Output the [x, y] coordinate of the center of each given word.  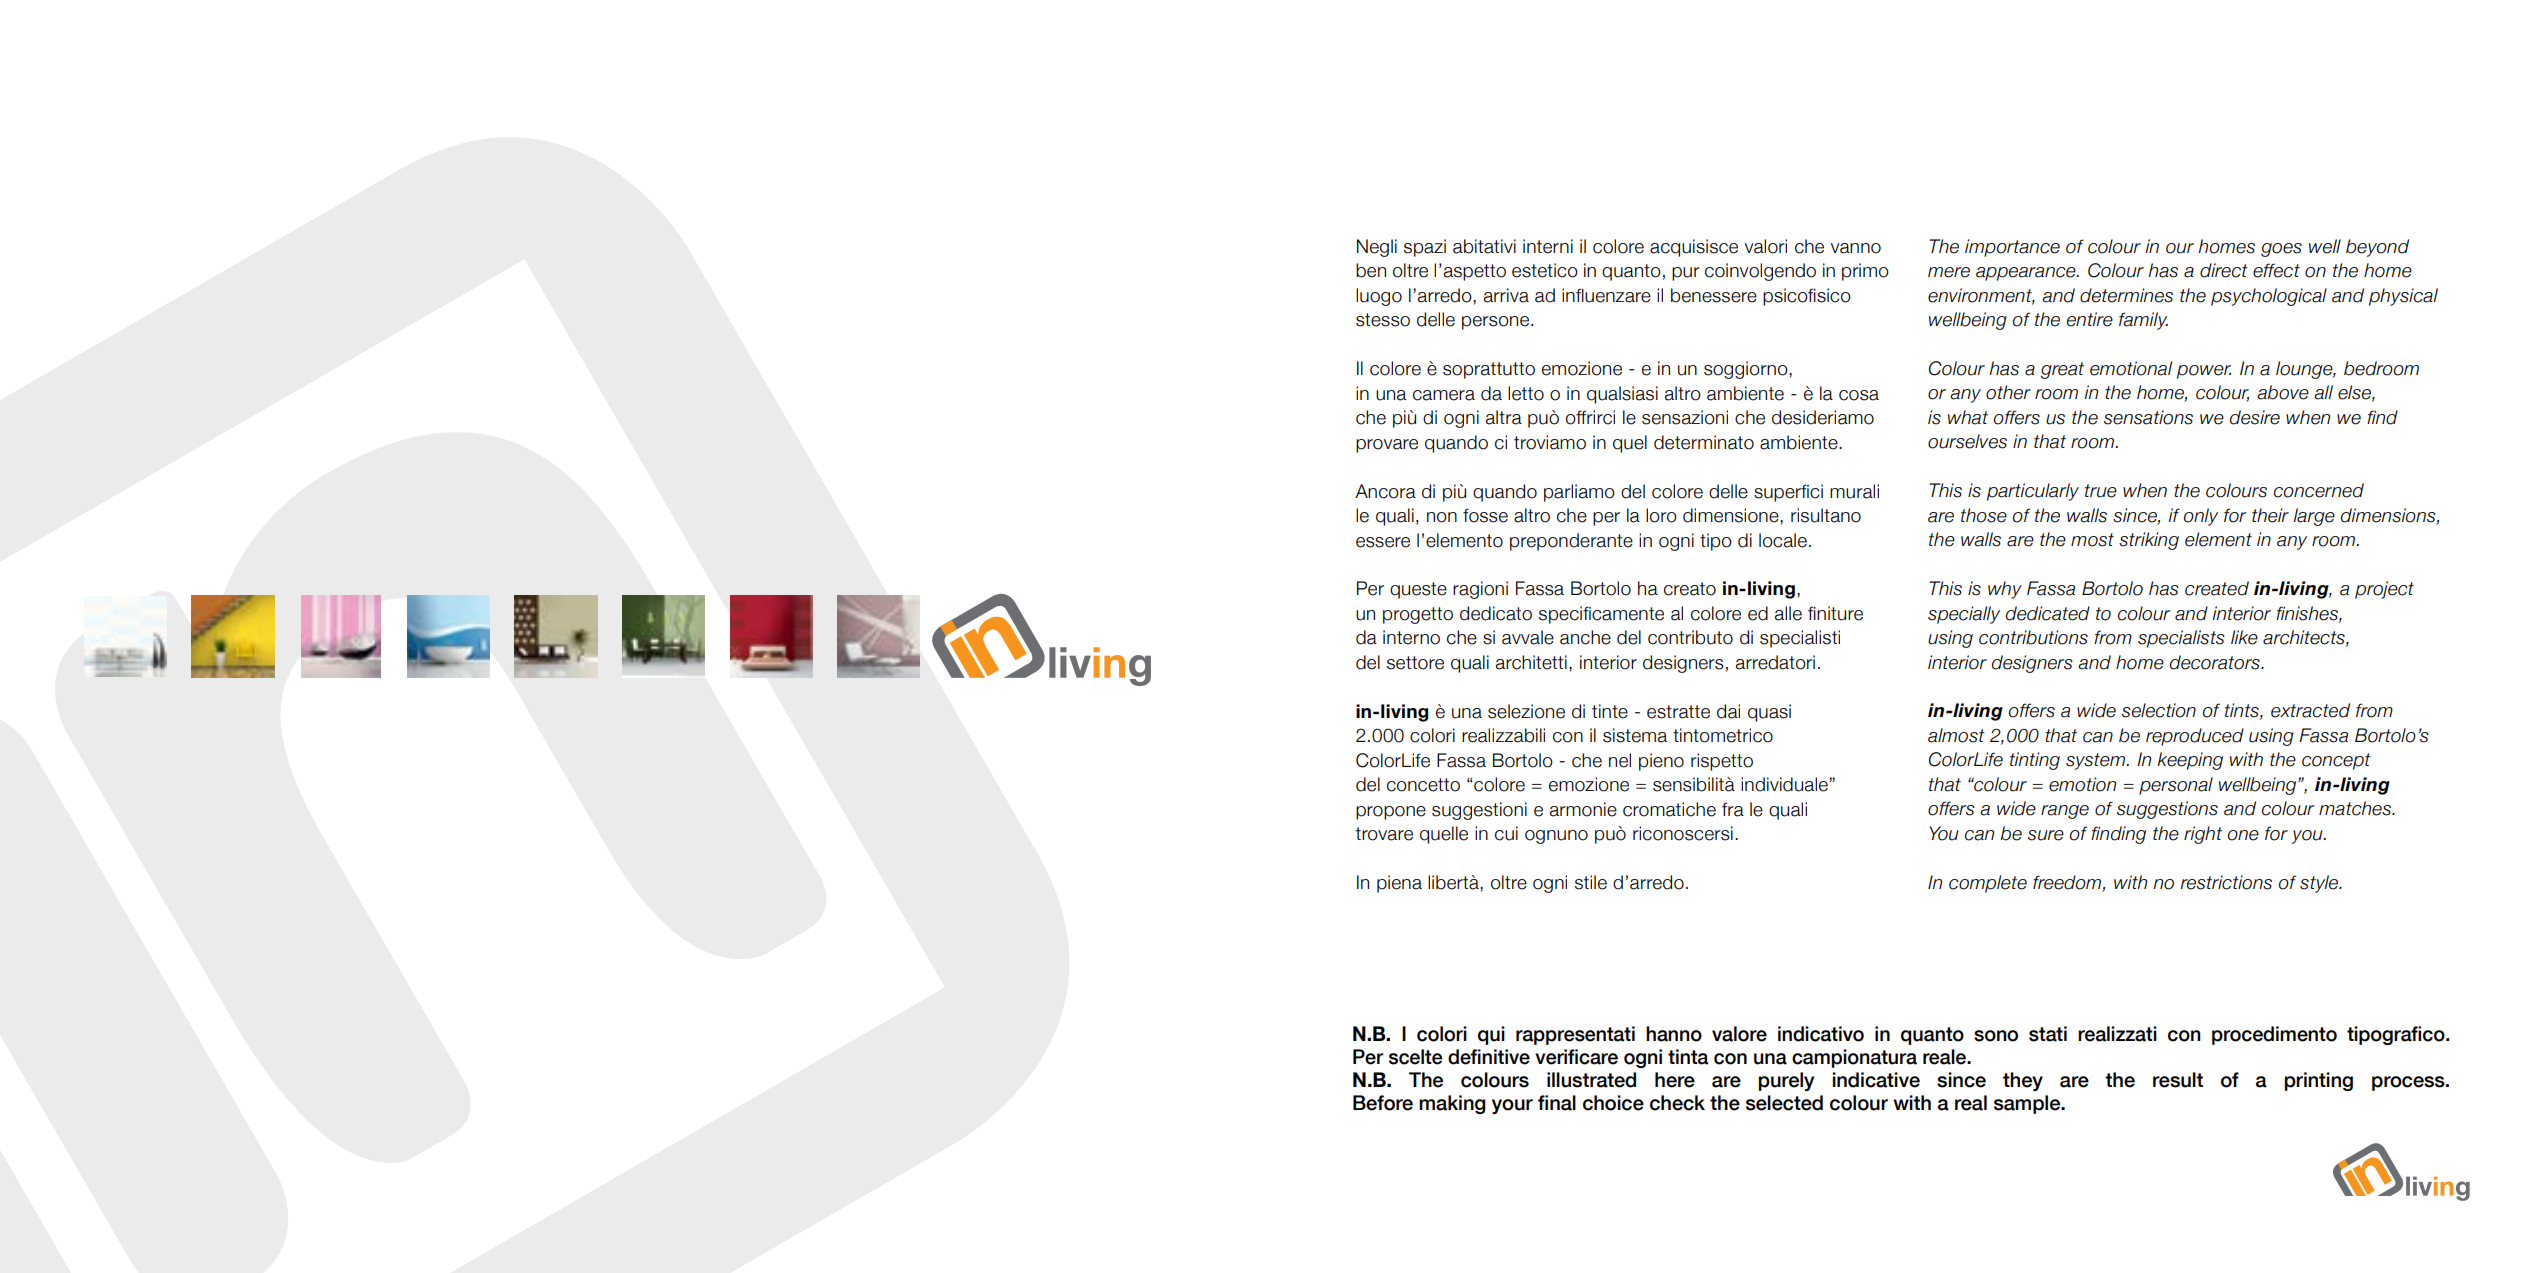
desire [2255, 417]
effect [2276, 270]
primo [1865, 272]
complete [1988, 884]
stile [1591, 882]
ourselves [1967, 441]
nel [1620, 760]
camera [1444, 395]
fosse [1485, 515]
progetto [1418, 615]
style [2320, 884]
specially [1964, 615]
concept [2336, 761]
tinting [2035, 761]
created [2217, 588]
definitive [1489, 1057]
